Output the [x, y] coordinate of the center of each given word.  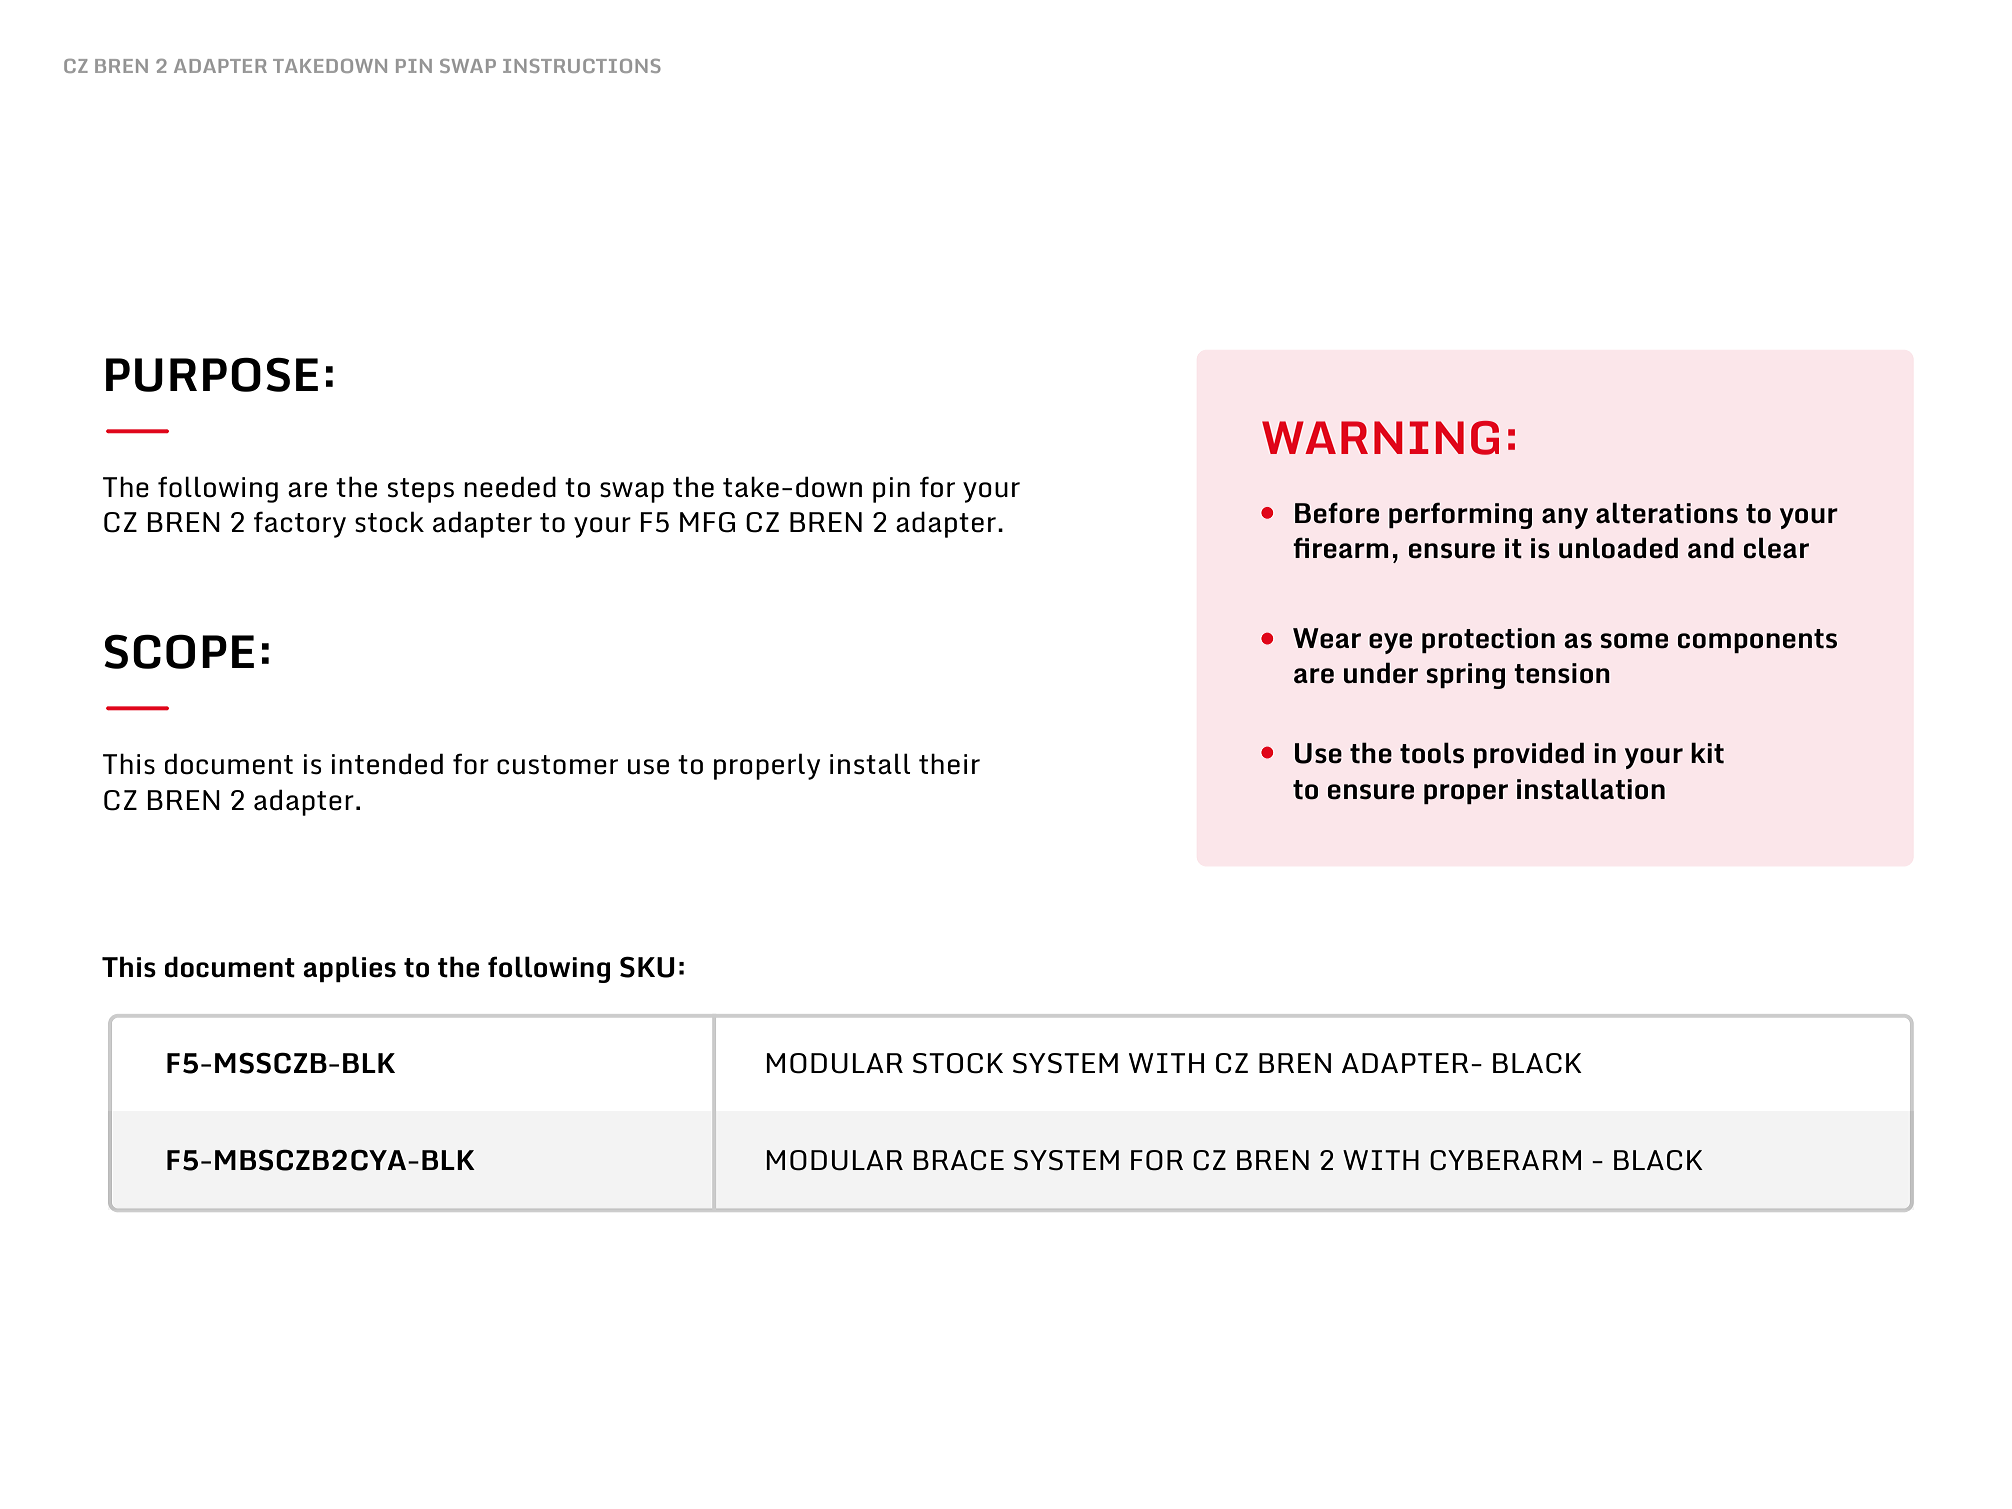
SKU [647, 967]
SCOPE [179, 651]
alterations [1667, 513]
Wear [1327, 638]
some [1634, 641]
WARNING [1380, 438]
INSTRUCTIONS [582, 66]
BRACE [958, 1160]
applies [349, 969]
